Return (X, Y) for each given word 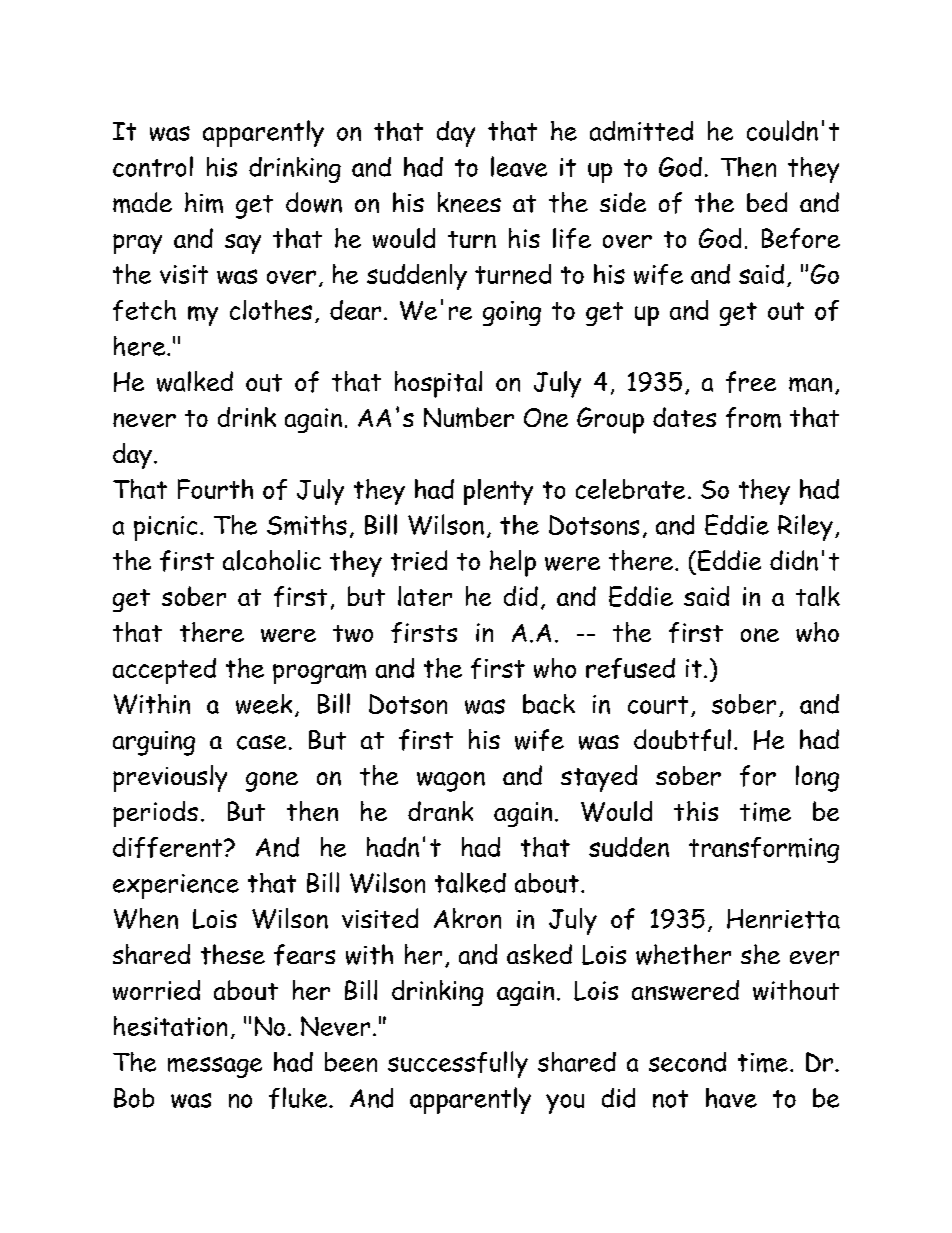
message (215, 1067)
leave (519, 166)
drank (440, 811)
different (169, 847)
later (425, 596)
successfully (458, 1064)
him (204, 202)
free (751, 382)
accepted (164, 671)
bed (767, 202)
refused (630, 668)
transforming (764, 850)
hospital (438, 384)
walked (195, 381)
